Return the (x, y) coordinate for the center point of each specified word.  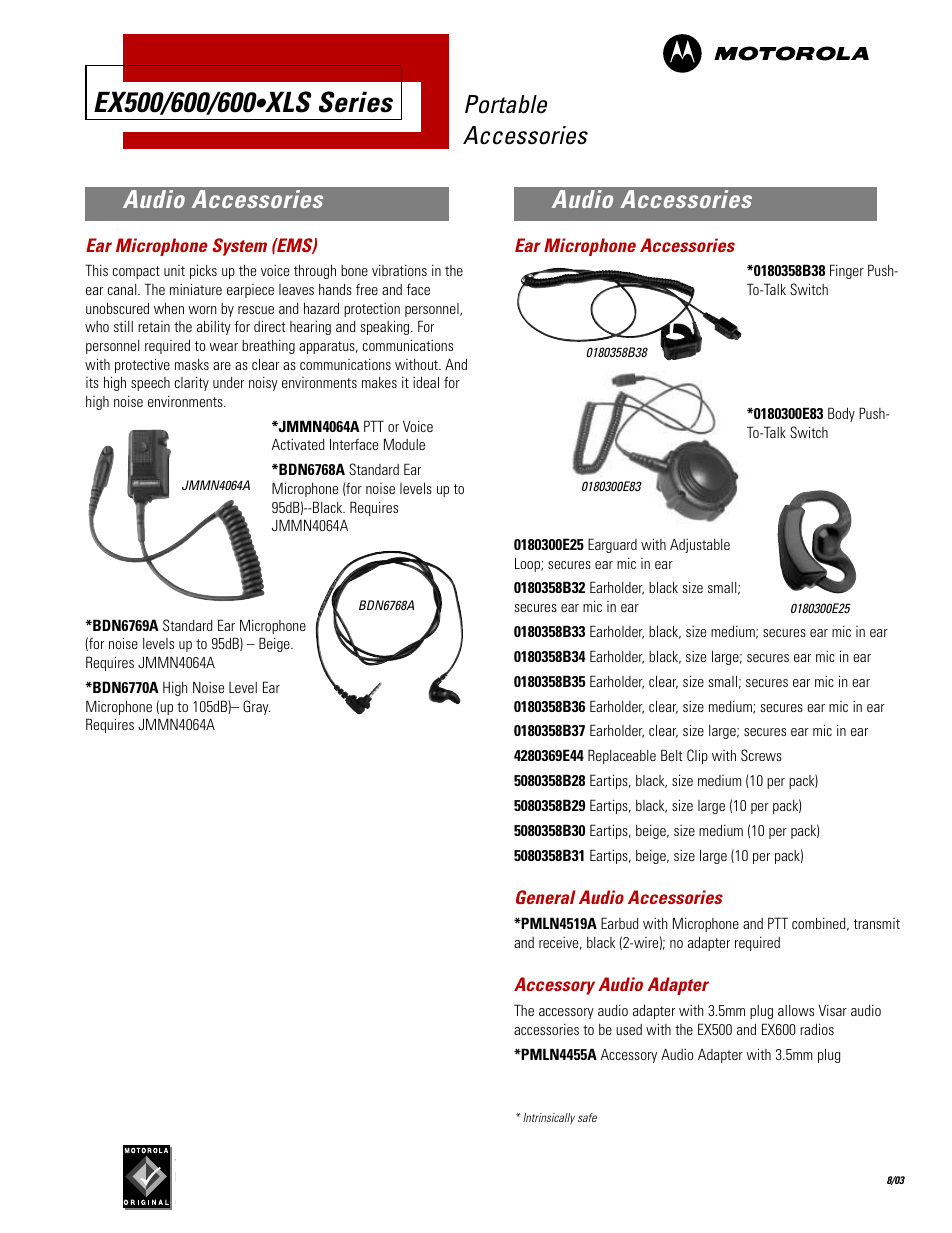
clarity (192, 384)
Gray (256, 707)
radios (817, 1029)
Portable (506, 104)
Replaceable (622, 756)
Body (841, 414)
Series (356, 102)
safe (587, 1117)
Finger (847, 271)
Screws (761, 755)
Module (404, 444)
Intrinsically (549, 1119)
